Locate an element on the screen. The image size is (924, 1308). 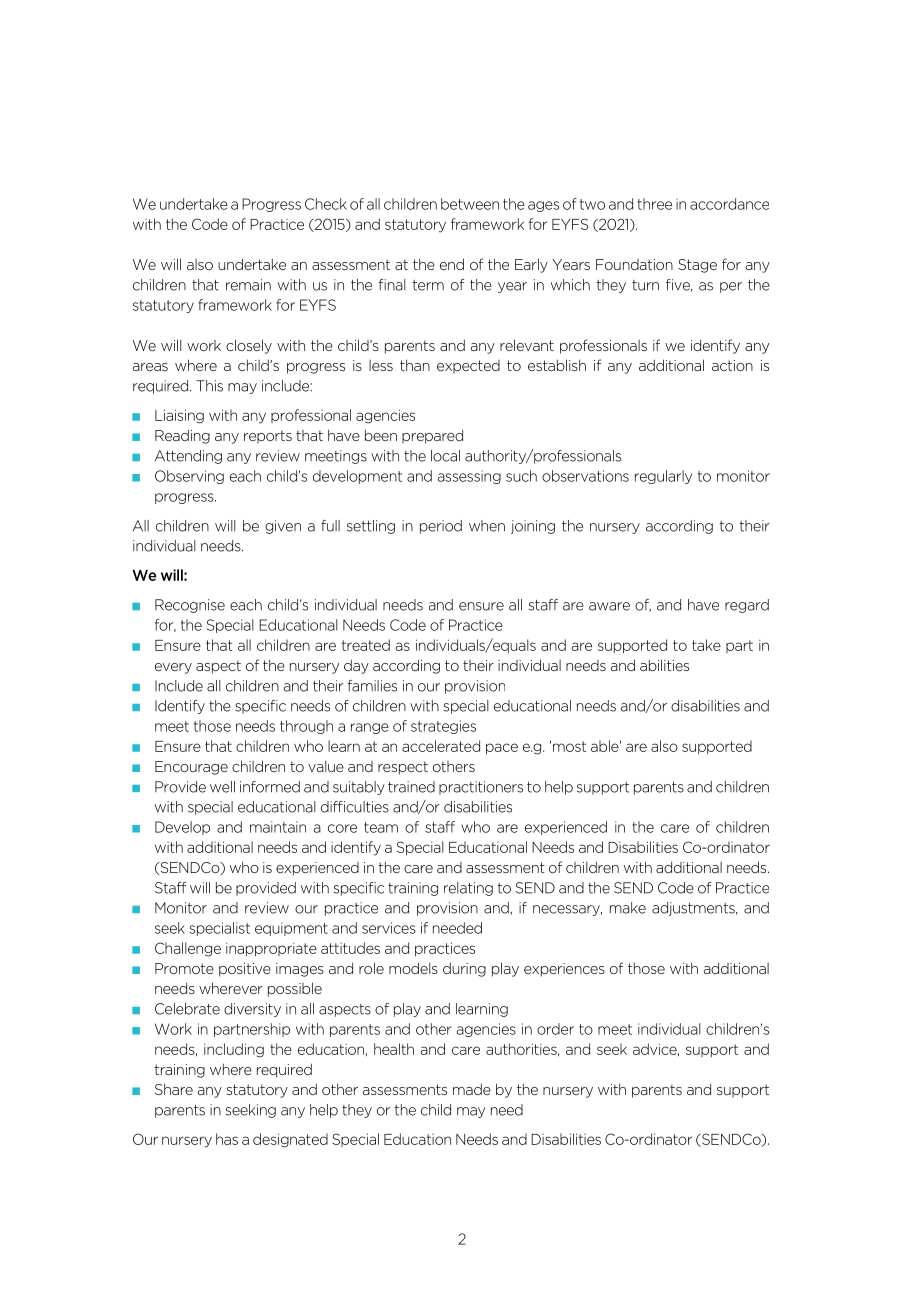
well is located at coordinates (222, 787).
